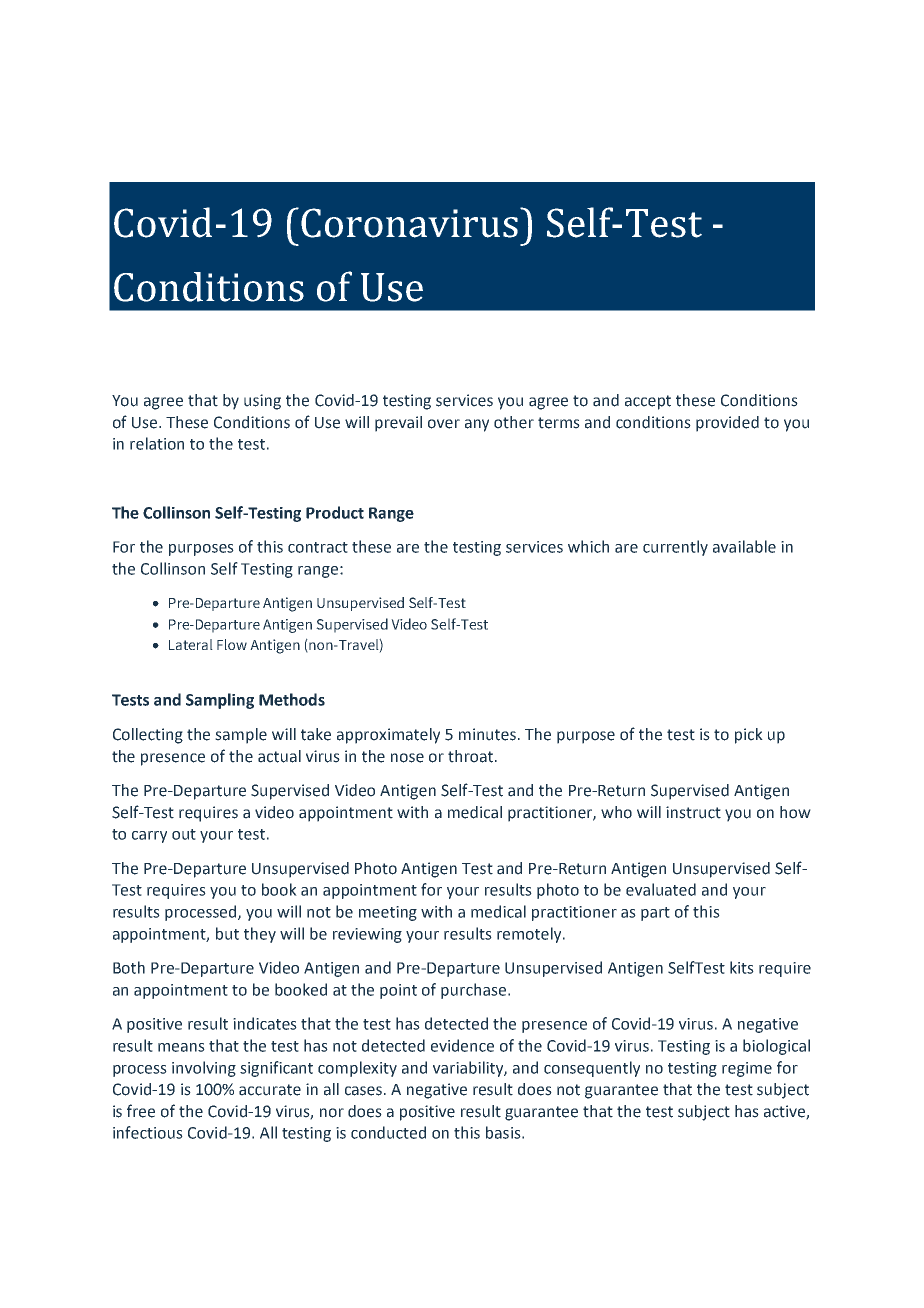 The width and height of the screenshot is (924, 1308). Describe the element at coordinates (742, 967) in the screenshot. I see `kits` at that location.
